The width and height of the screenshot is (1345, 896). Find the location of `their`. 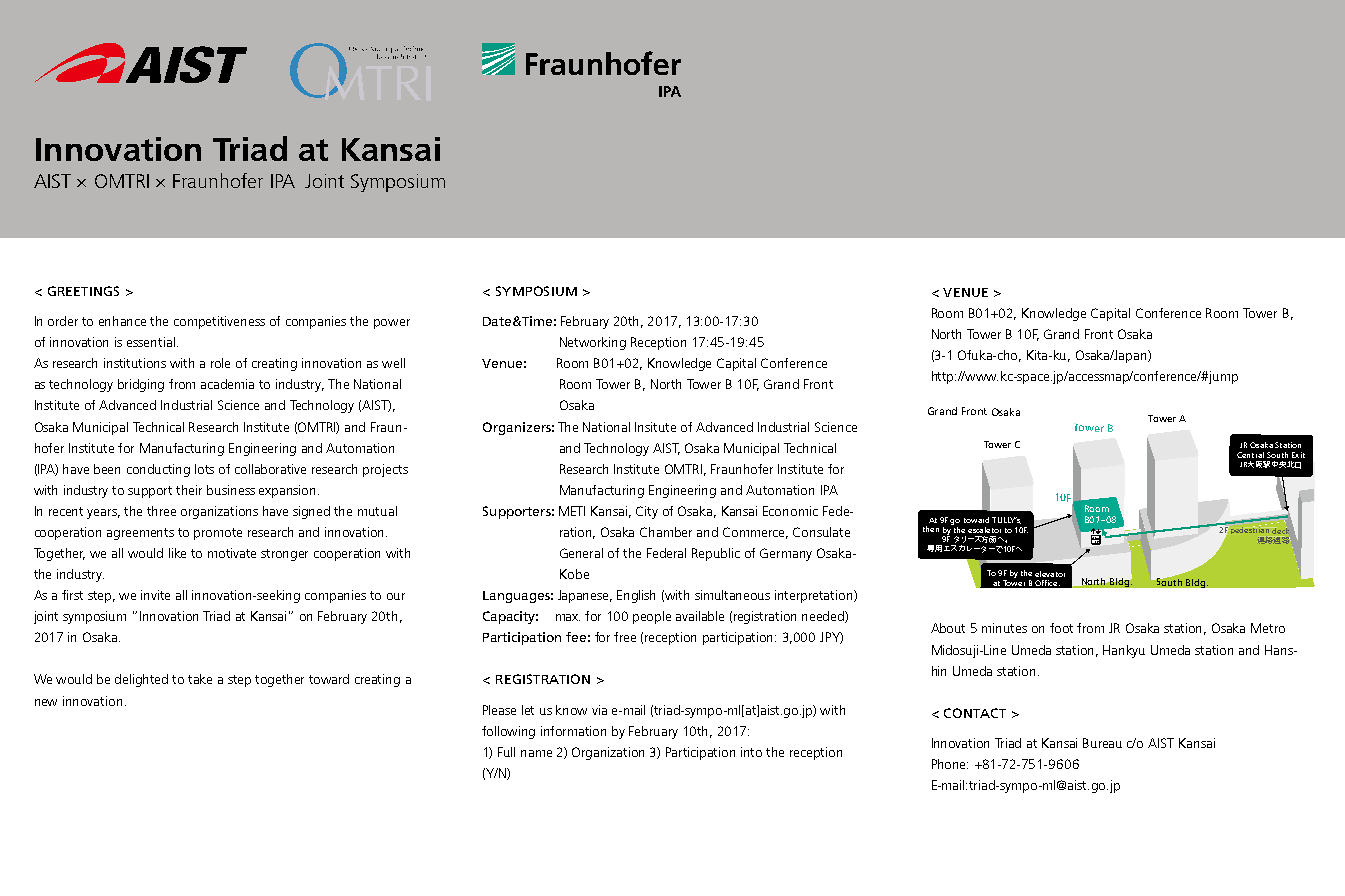

their is located at coordinates (189, 490).
